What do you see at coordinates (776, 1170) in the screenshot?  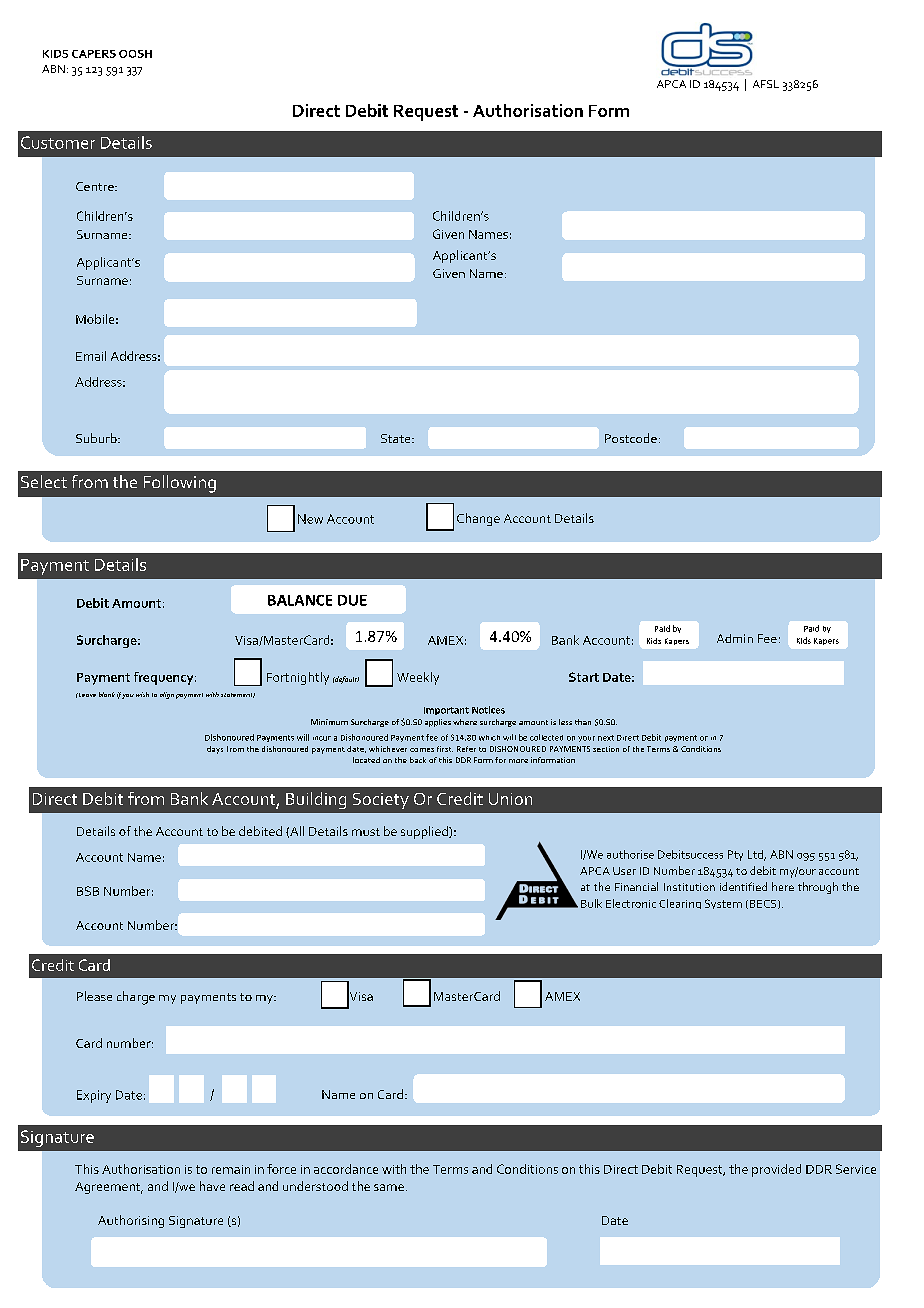 I see `provided` at bounding box center [776, 1170].
